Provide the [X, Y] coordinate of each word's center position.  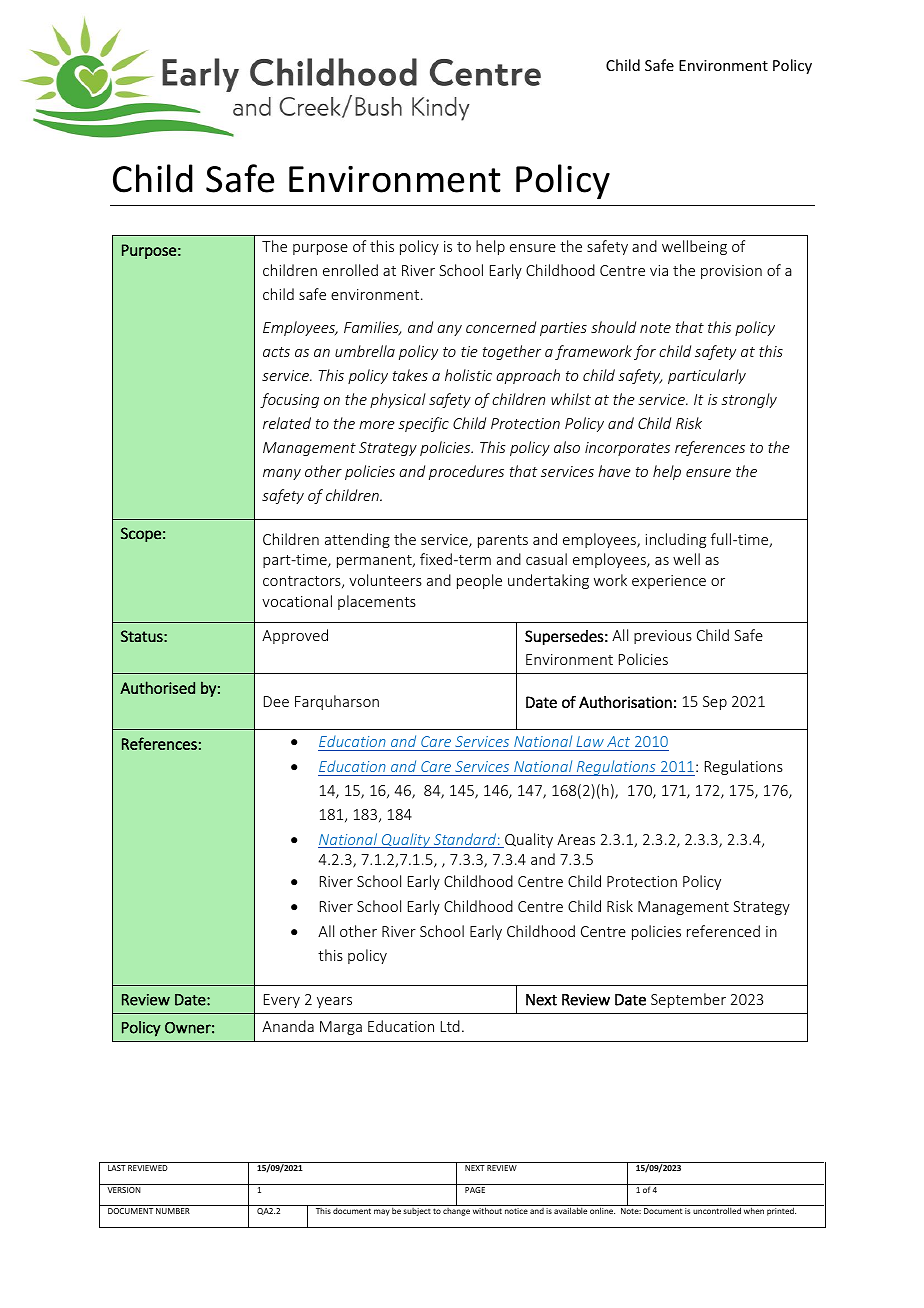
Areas [576, 839]
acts [276, 352]
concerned [501, 327]
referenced [723, 931]
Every [282, 1001]
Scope [141, 534]
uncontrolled [717, 1210]
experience [669, 582]
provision [731, 272]
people [479, 581]
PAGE [475, 1190]
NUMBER [173, 1211]
